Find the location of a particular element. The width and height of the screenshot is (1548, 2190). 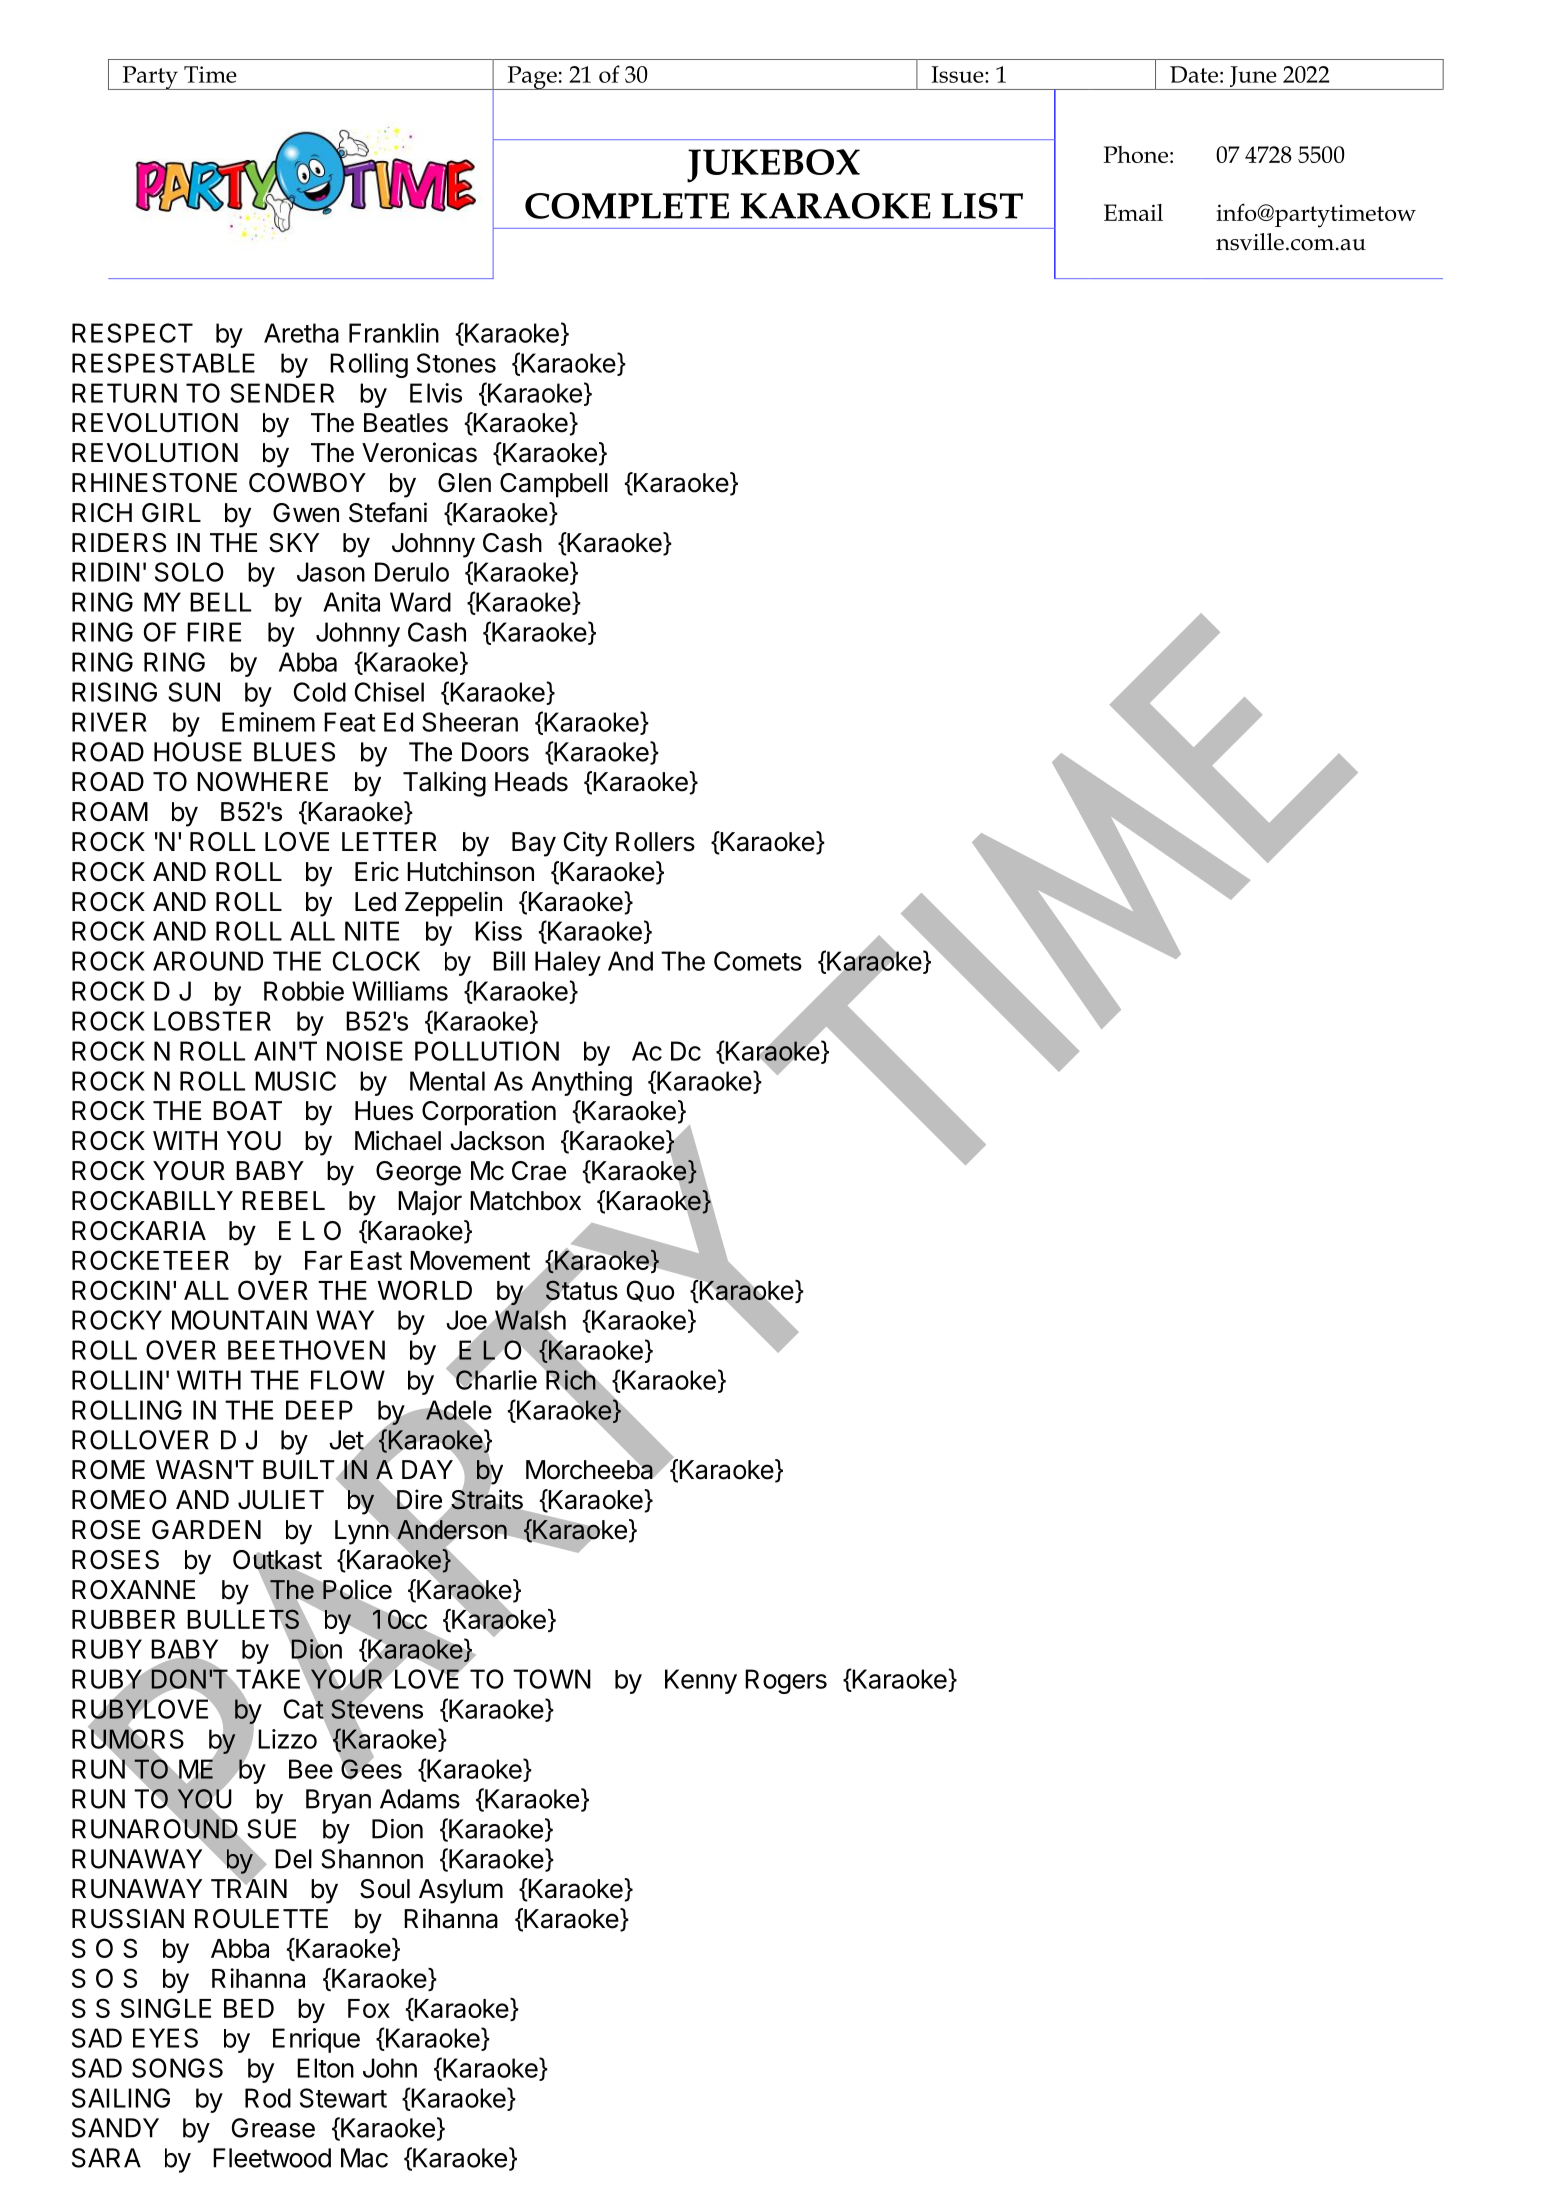

COMPLETE is located at coordinates (627, 206).
